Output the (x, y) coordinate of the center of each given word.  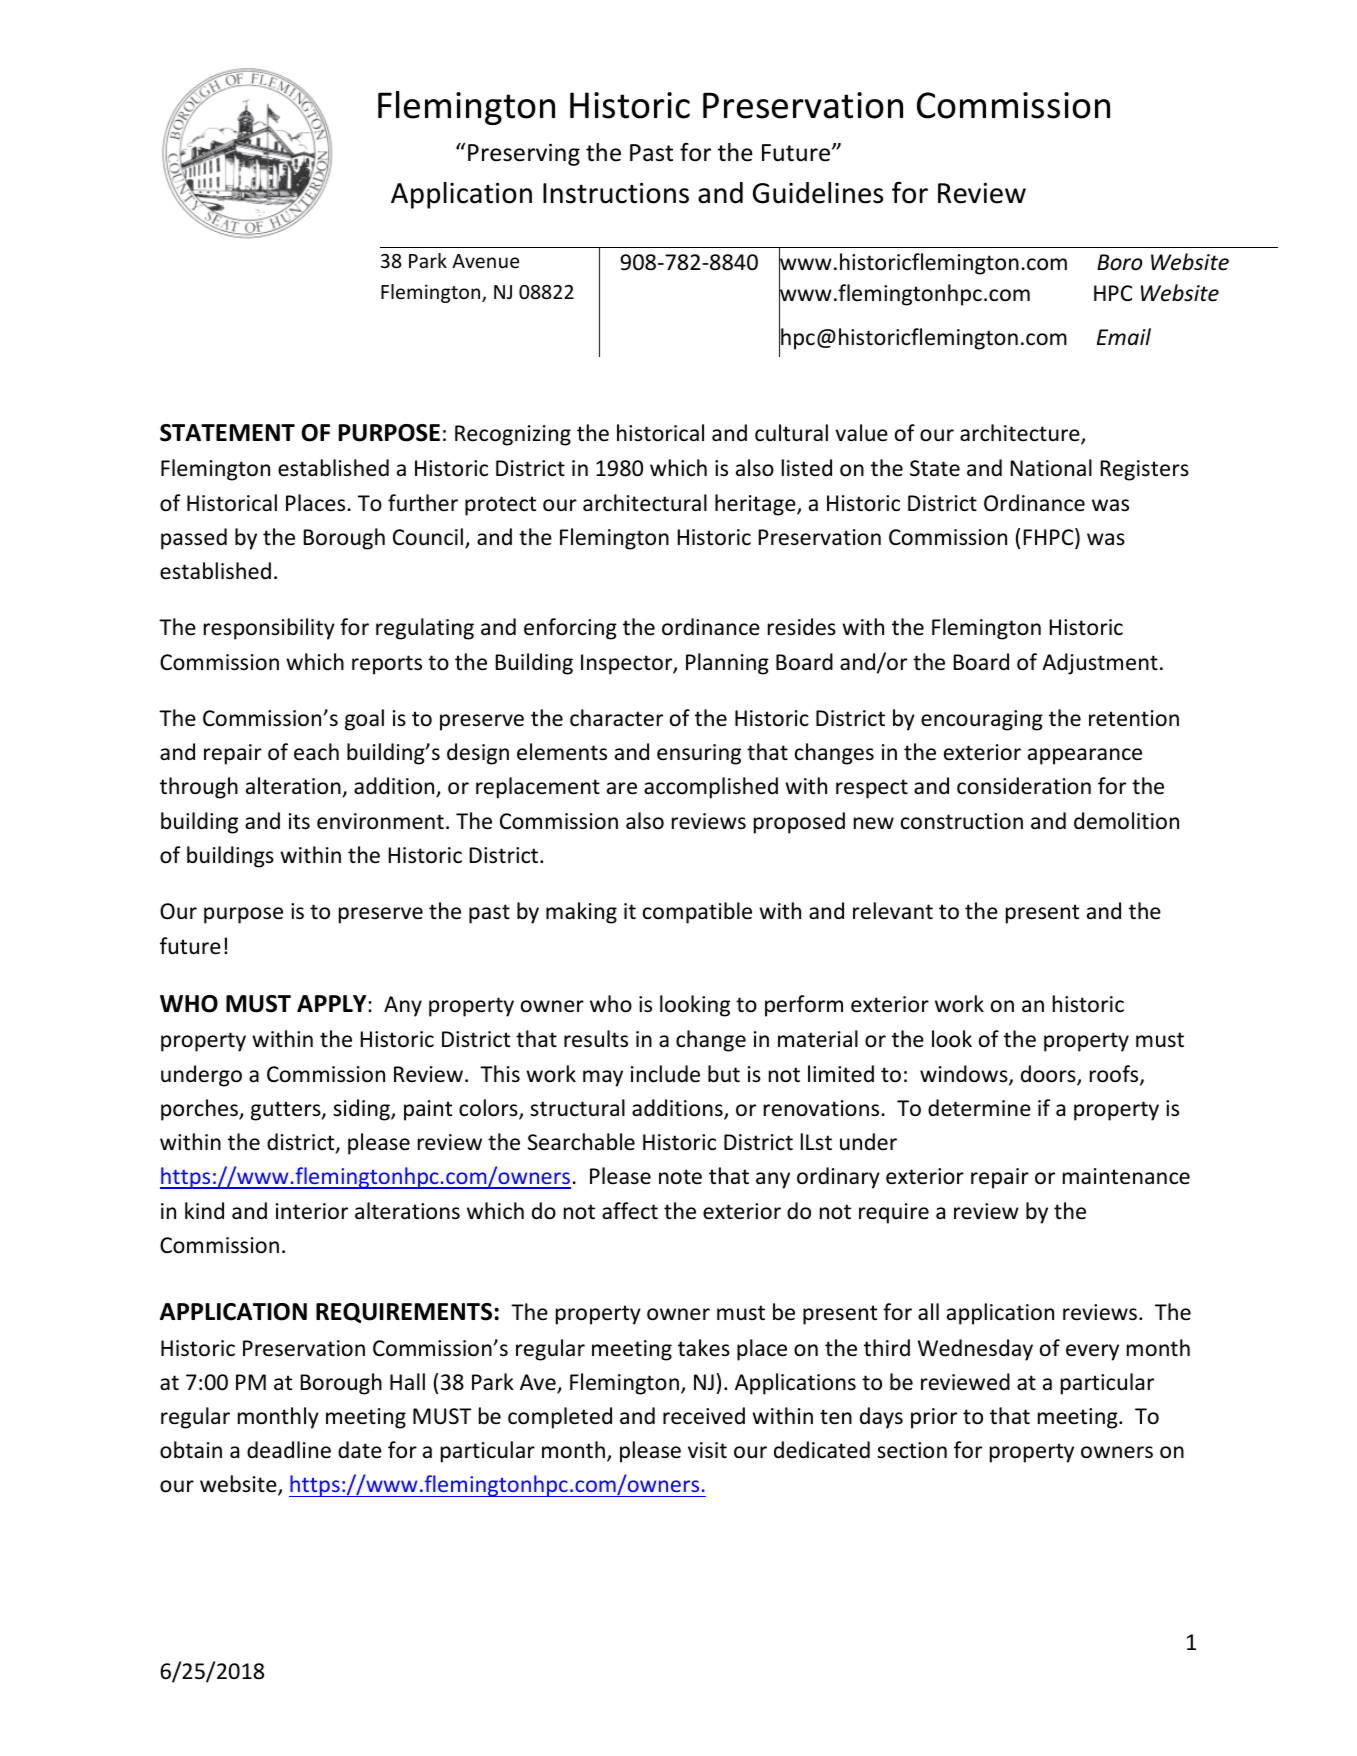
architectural (645, 503)
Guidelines (818, 193)
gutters (287, 1111)
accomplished (711, 788)
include (665, 1074)
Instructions (616, 193)
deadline (289, 1450)
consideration (1024, 786)
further (423, 502)
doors (1049, 1075)
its (299, 821)
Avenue (485, 261)
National (1051, 468)
